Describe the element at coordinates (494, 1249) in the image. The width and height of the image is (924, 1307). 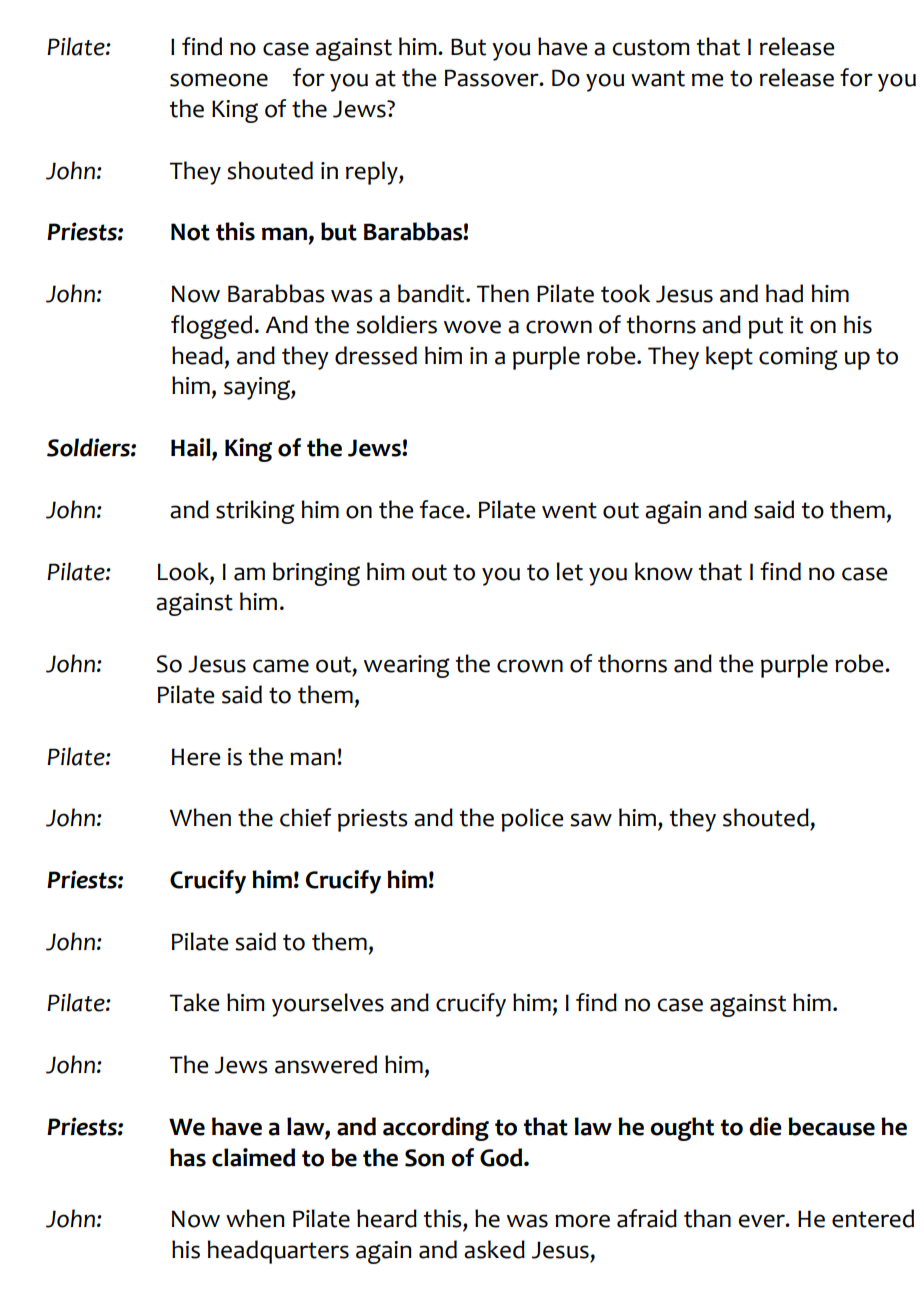
I see `asked` at that location.
